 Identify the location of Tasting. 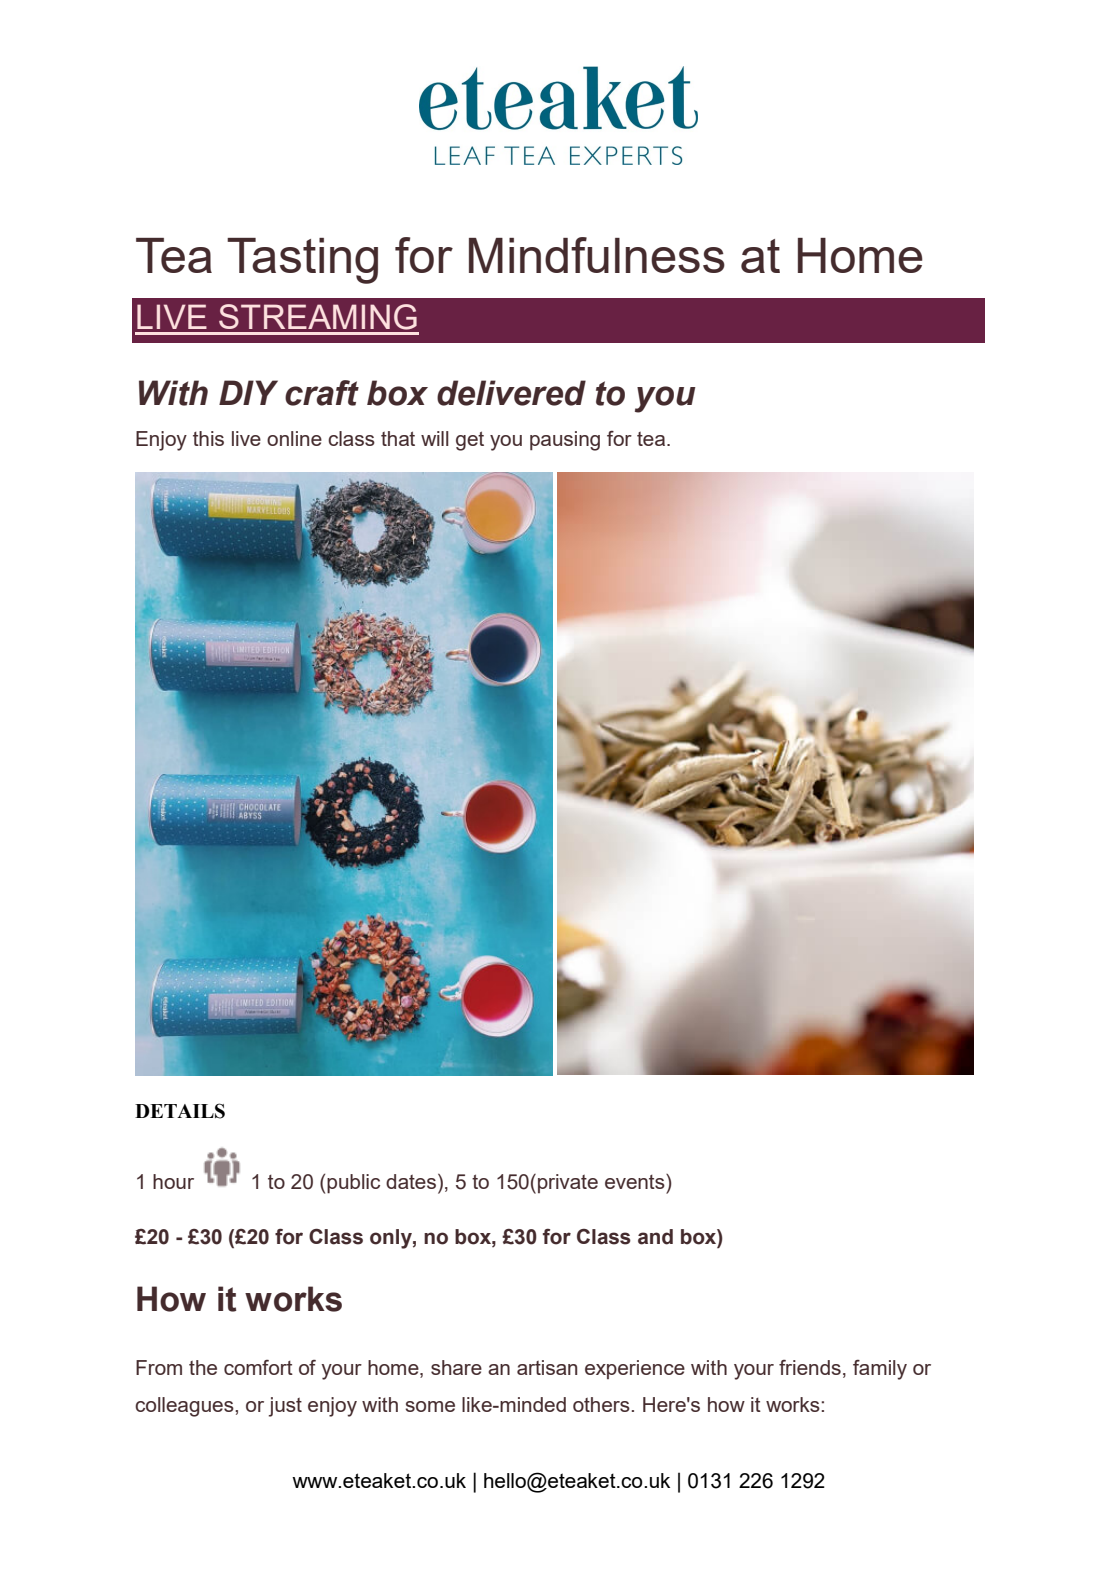
(302, 261).
